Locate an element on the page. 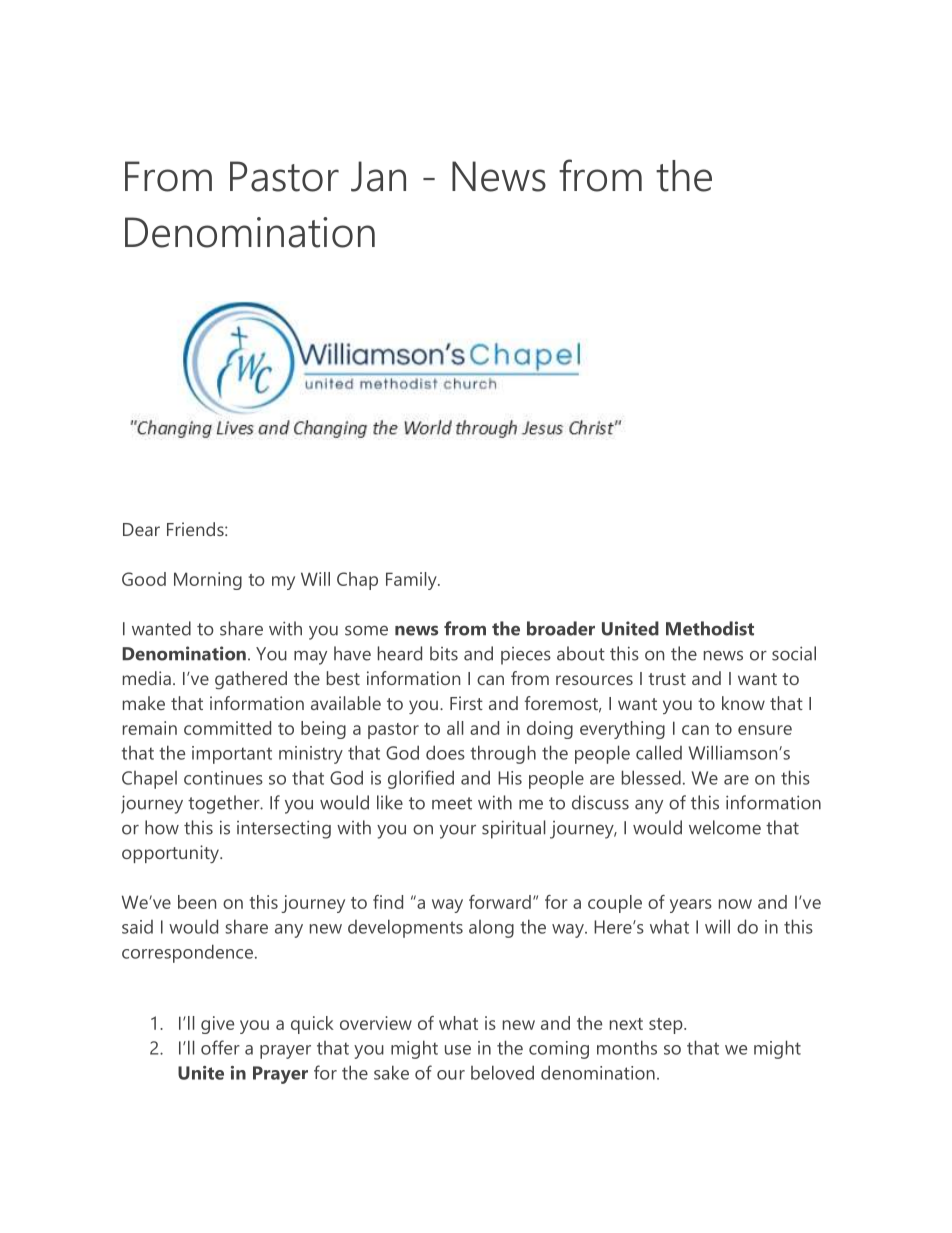 The image size is (952, 1233). Jan is located at coordinates (378, 176).
